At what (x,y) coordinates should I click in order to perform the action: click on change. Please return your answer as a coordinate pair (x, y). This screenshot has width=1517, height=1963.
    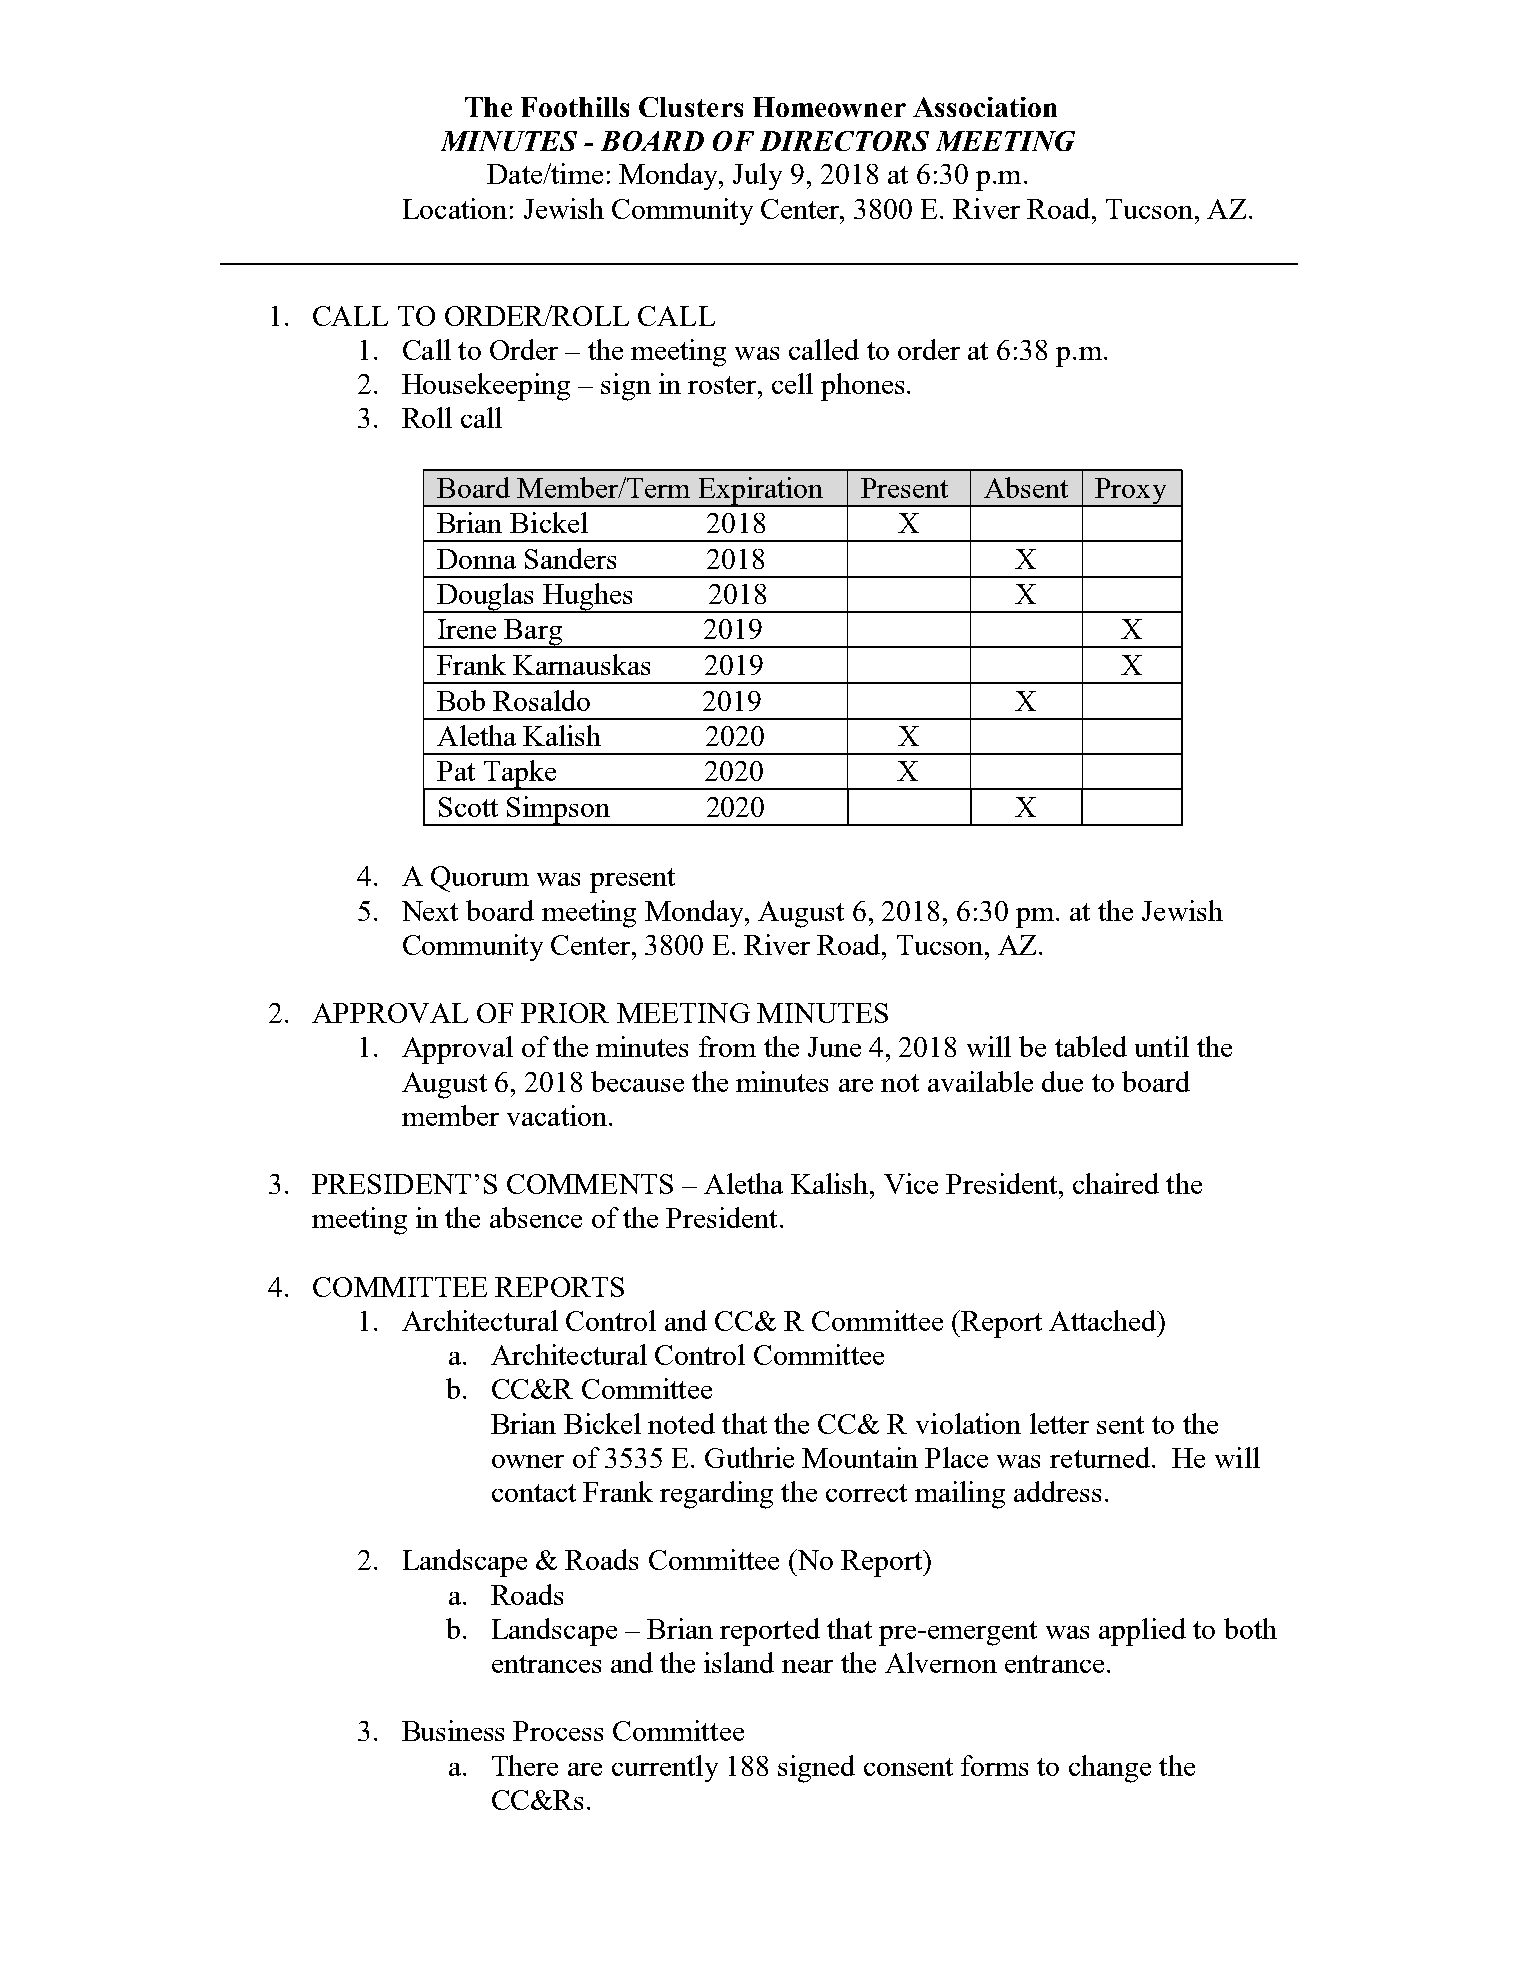
    Looking at the image, I should click on (1110, 1769).
